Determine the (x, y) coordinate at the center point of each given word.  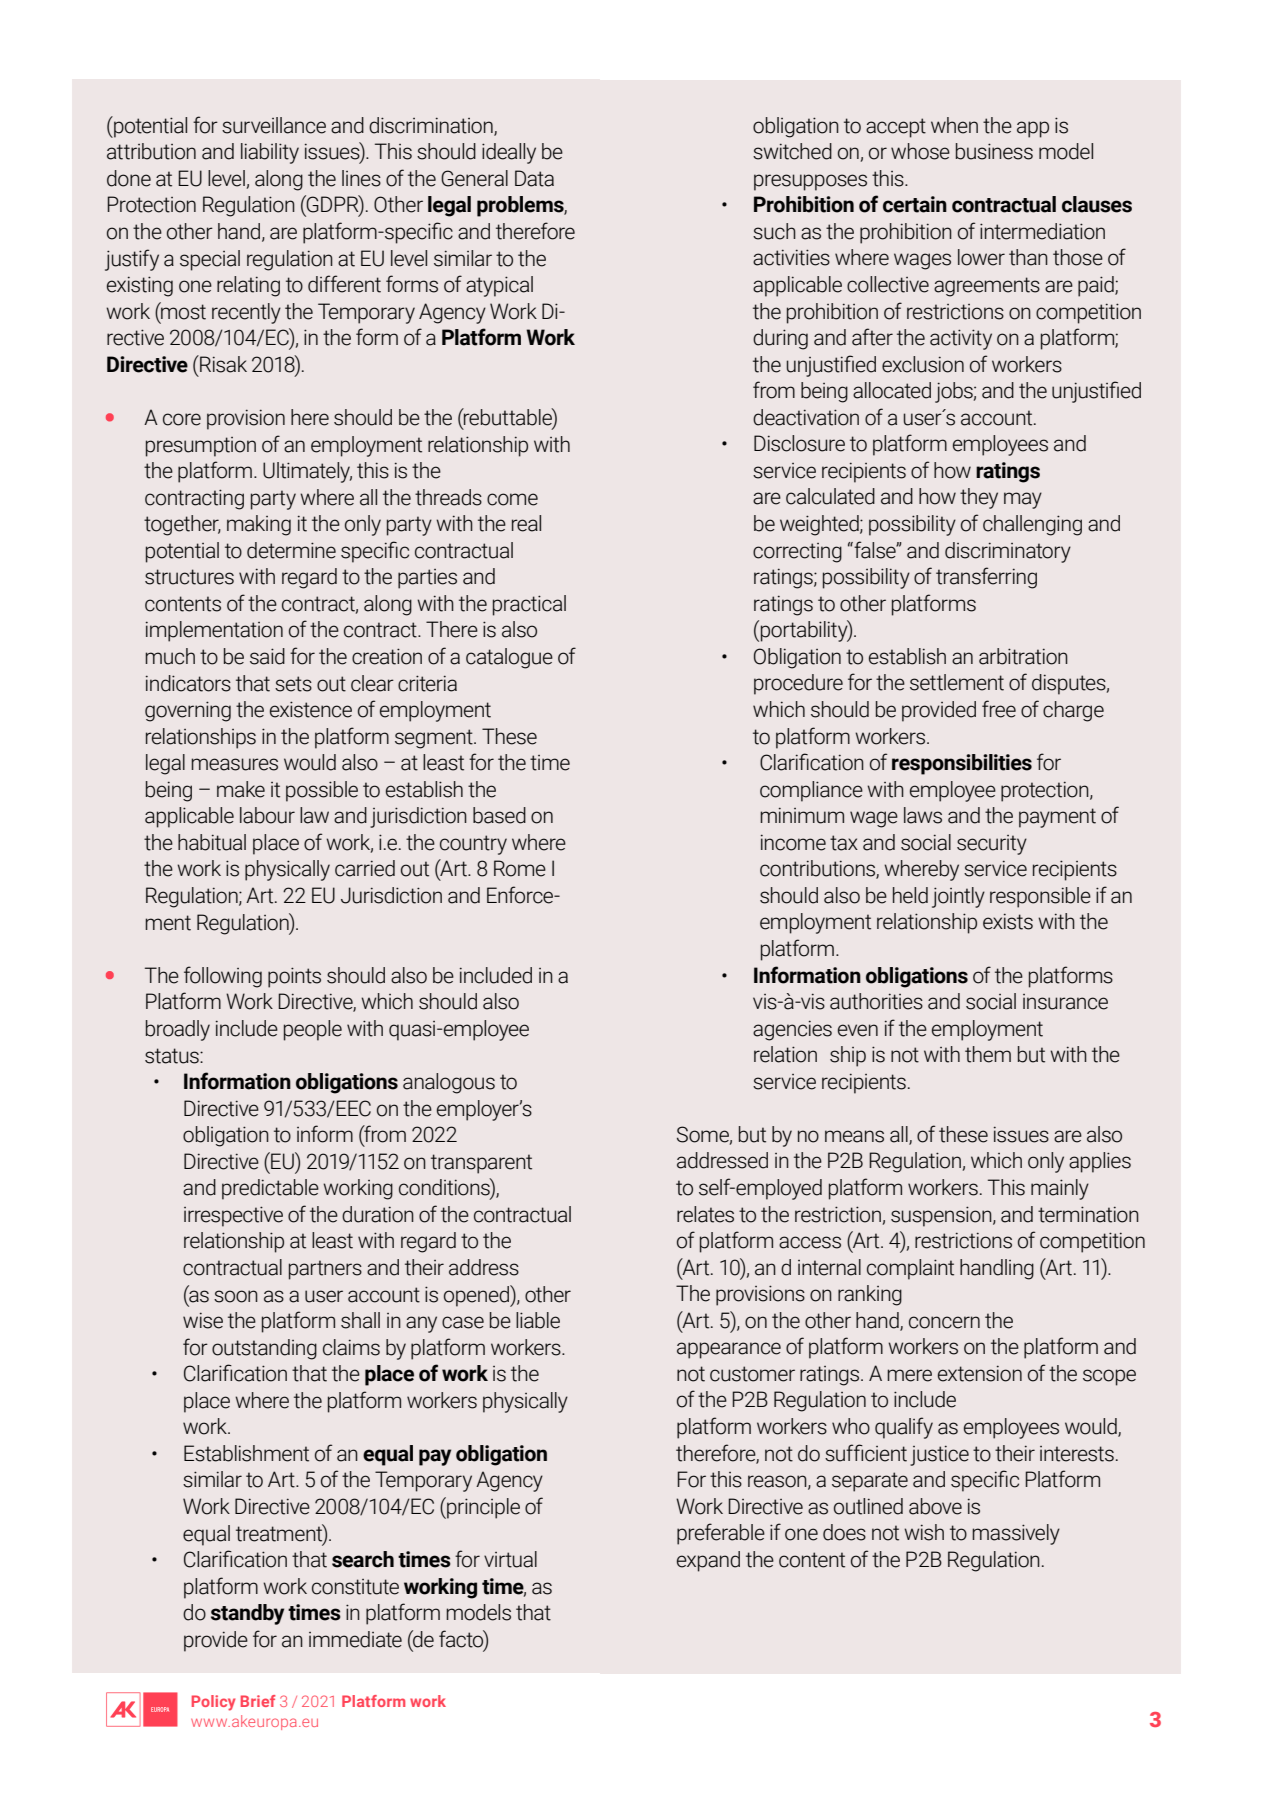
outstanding (264, 1349)
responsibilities (962, 764)
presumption (201, 447)
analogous (449, 1083)
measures (234, 764)
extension (980, 1373)
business (994, 151)
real (526, 523)
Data (534, 178)
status (173, 1056)
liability (270, 153)
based (499, 815)
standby (247, 1614)
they (979, 498)
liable (538, 1320)
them (988, 1054)
